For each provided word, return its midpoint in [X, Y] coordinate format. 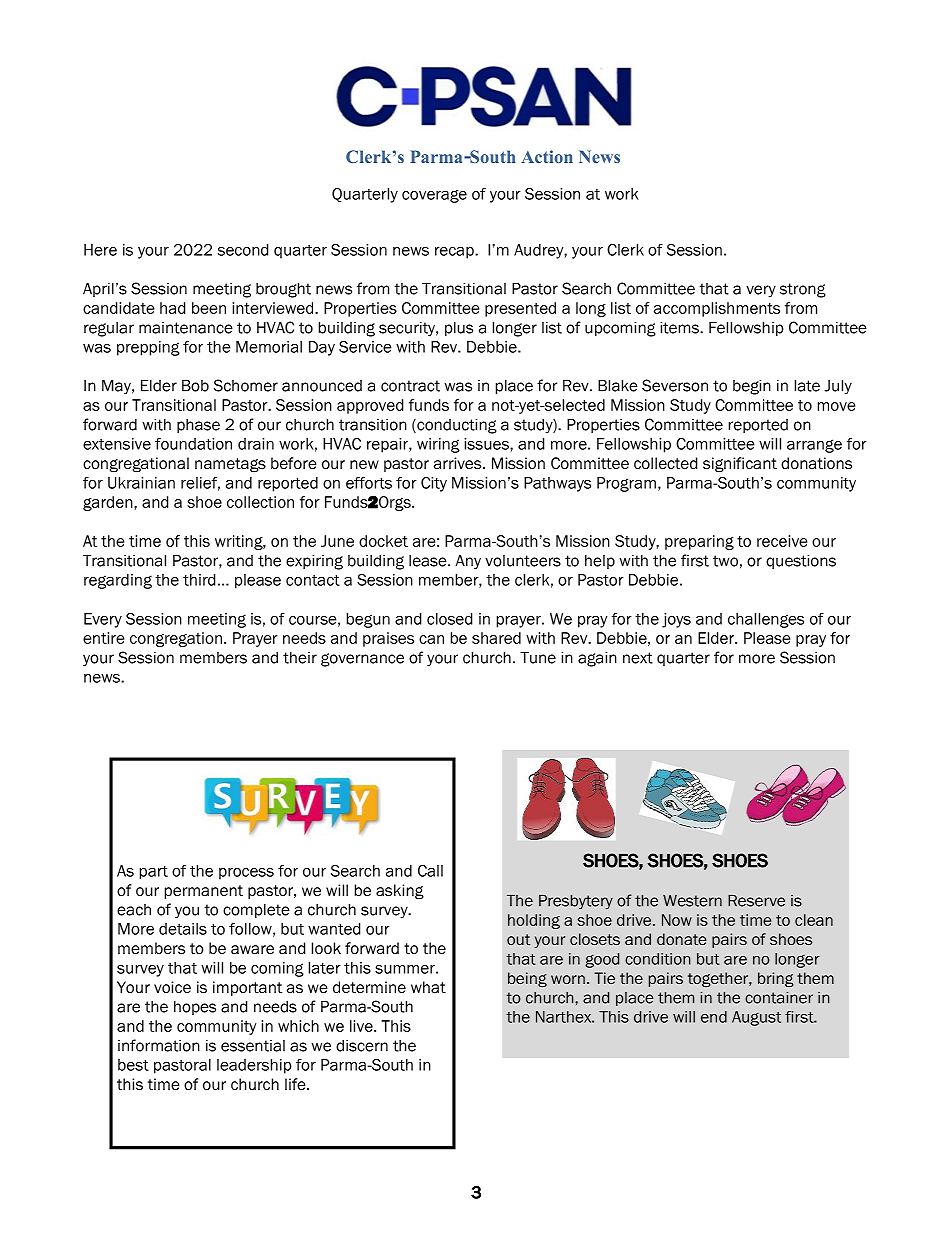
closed [449, 619]
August [756, 1018]
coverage [434, 196]
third [199, 580]
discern [362, 1046]
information [159, 1045]
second [243, 250]
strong [803, 290]
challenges [766, 620]
